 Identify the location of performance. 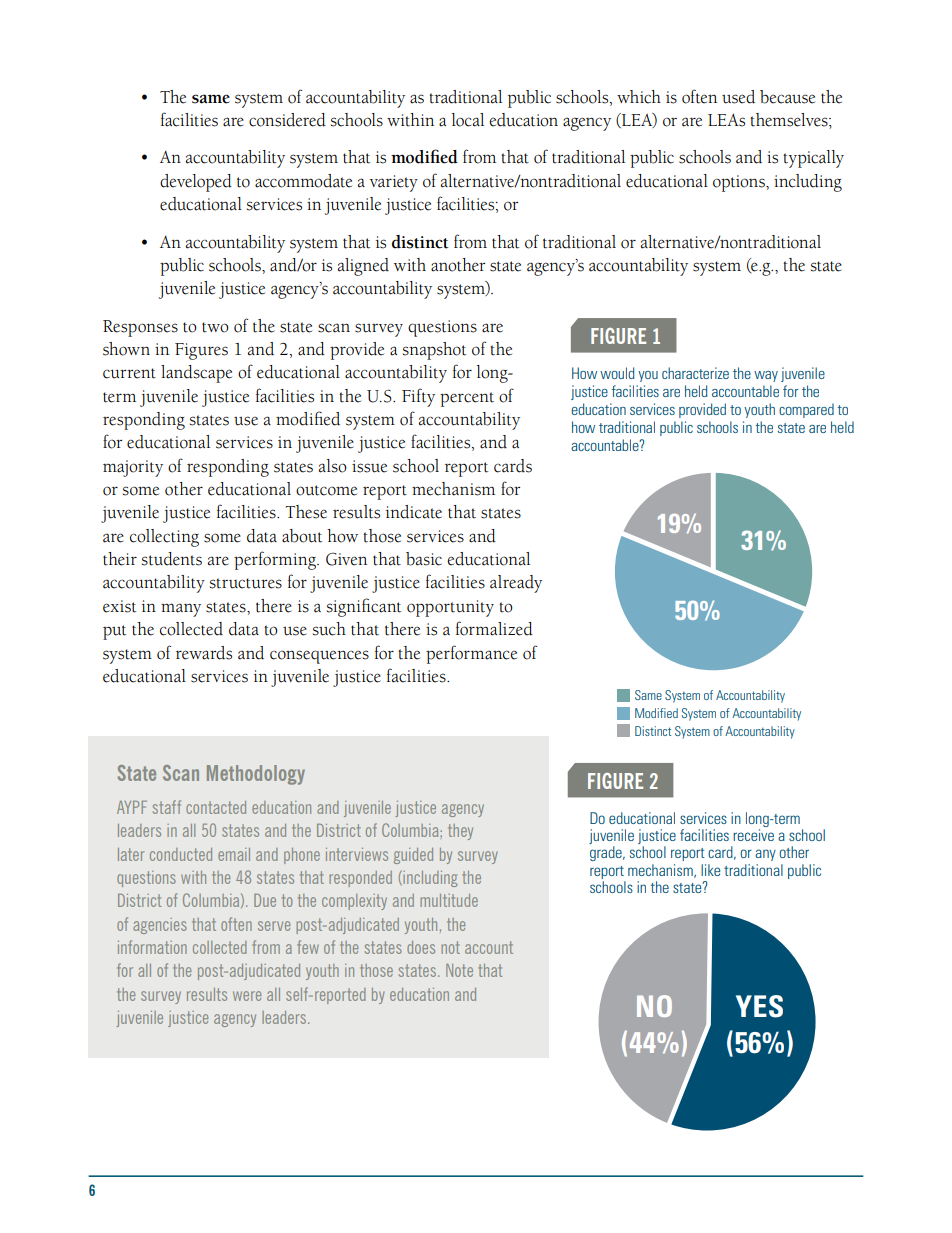
(471, 654).
